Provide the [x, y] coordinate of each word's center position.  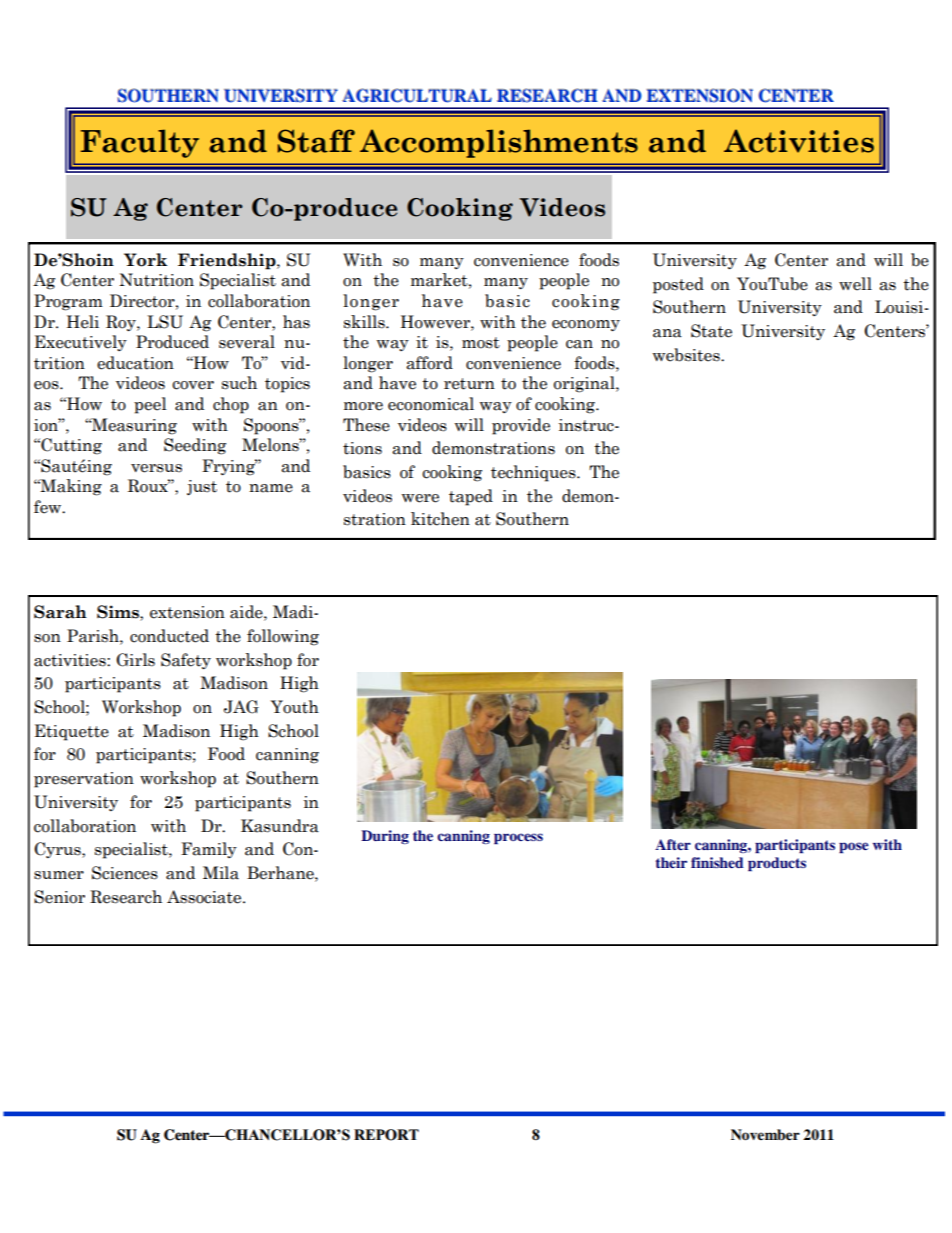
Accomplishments [499, 143]
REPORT [386, 1135]
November [765, 1135]
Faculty [140, 143]
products [777, 864]
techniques [534, 473]
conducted [169, 636]
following [283, 637]
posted [678, 285]
